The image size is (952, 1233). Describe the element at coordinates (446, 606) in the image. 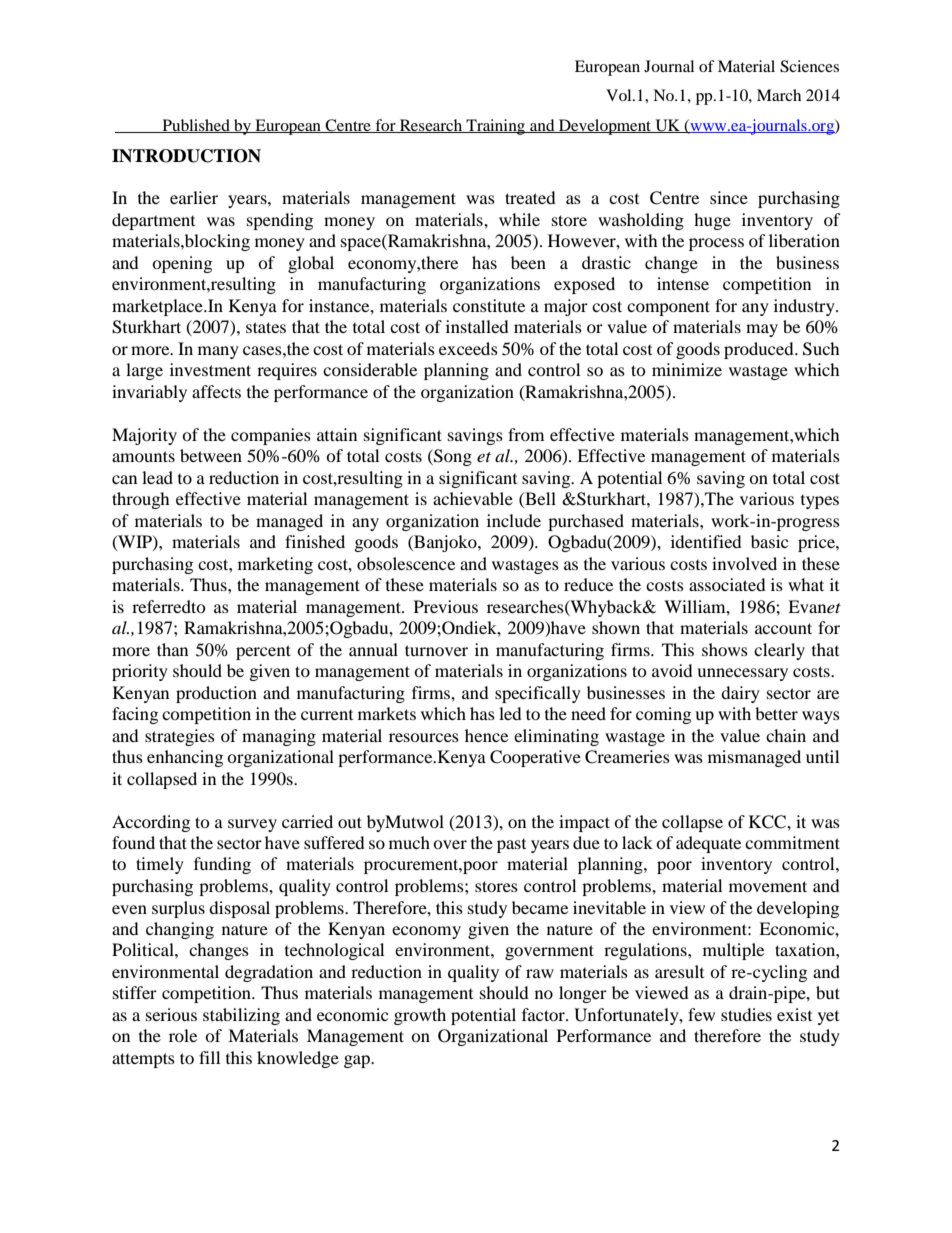

I see `Previous` at that location.
